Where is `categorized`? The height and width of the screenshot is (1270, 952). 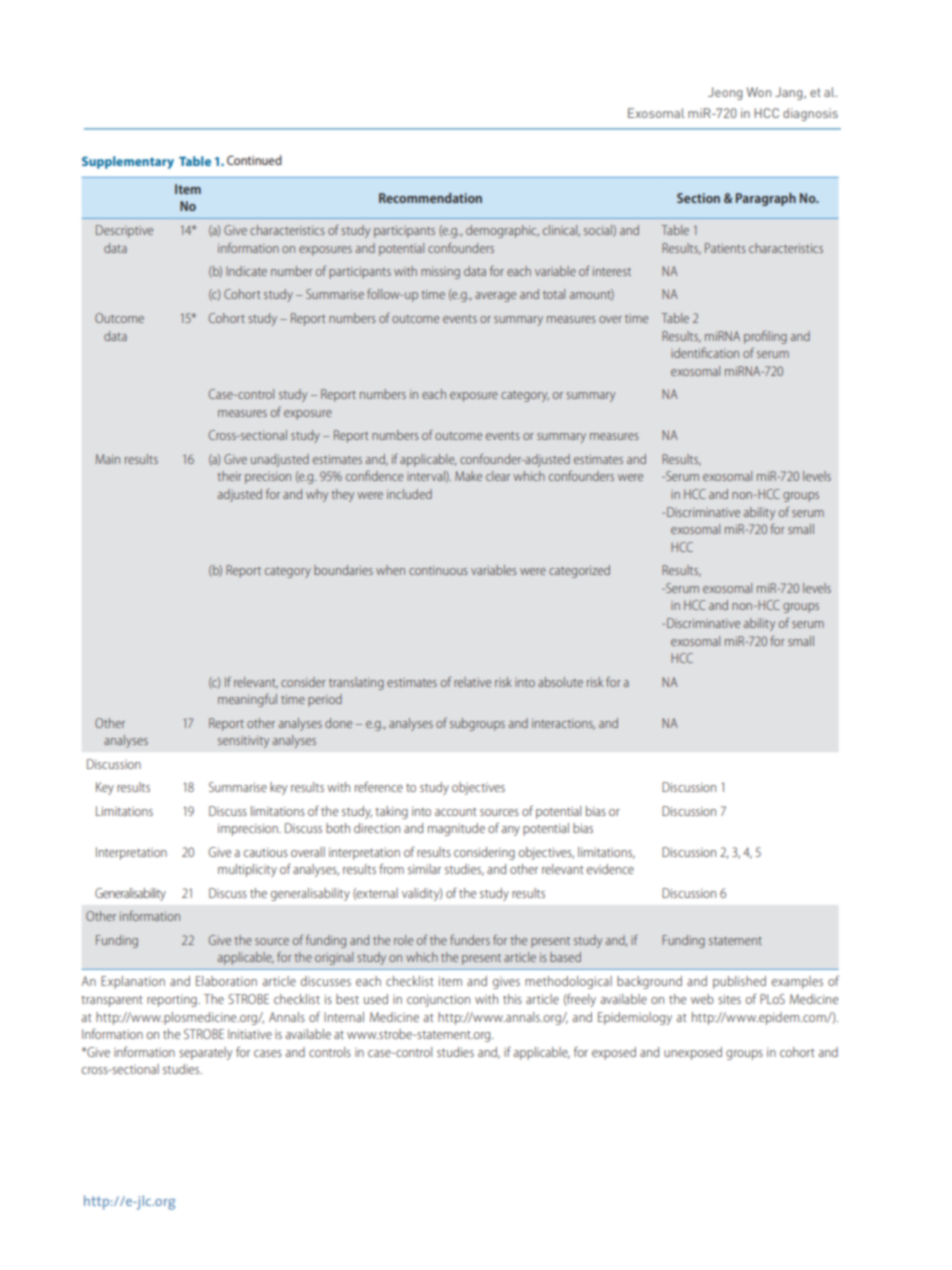 categorized is located at coordinates (579, 571).
